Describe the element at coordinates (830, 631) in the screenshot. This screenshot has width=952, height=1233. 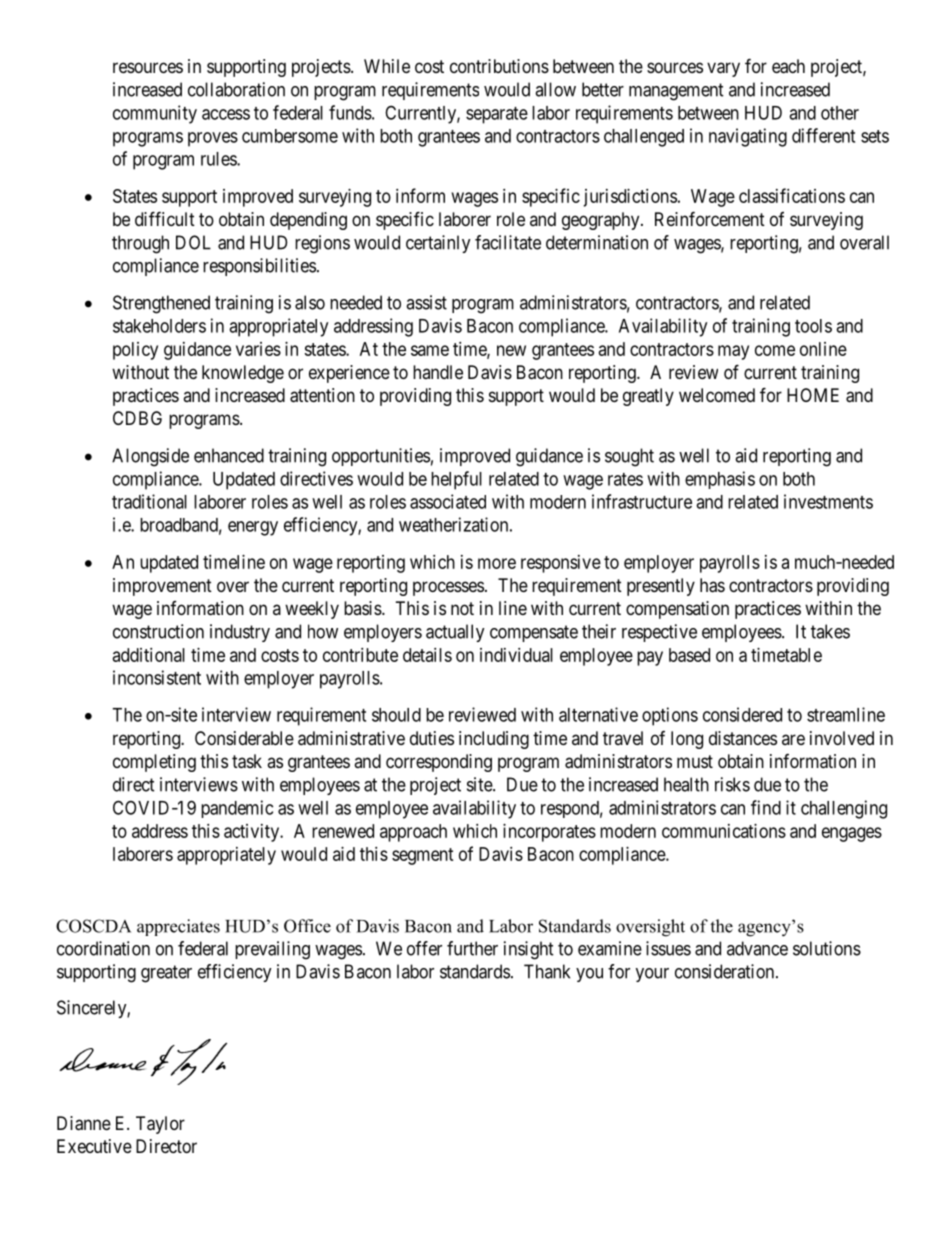
I see `takes` at that location.
